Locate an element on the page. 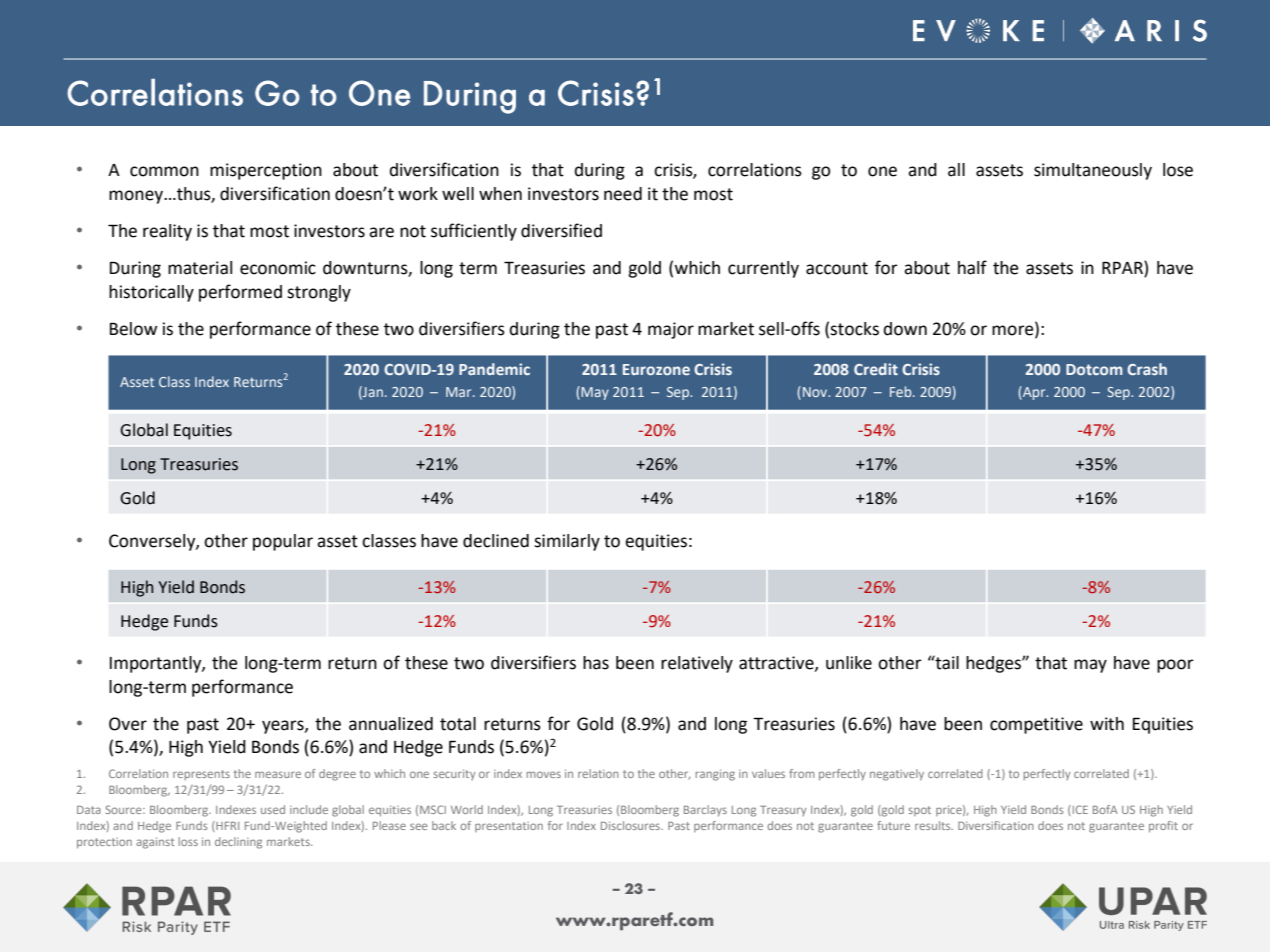  declining is located at coordinates (238, 843).
